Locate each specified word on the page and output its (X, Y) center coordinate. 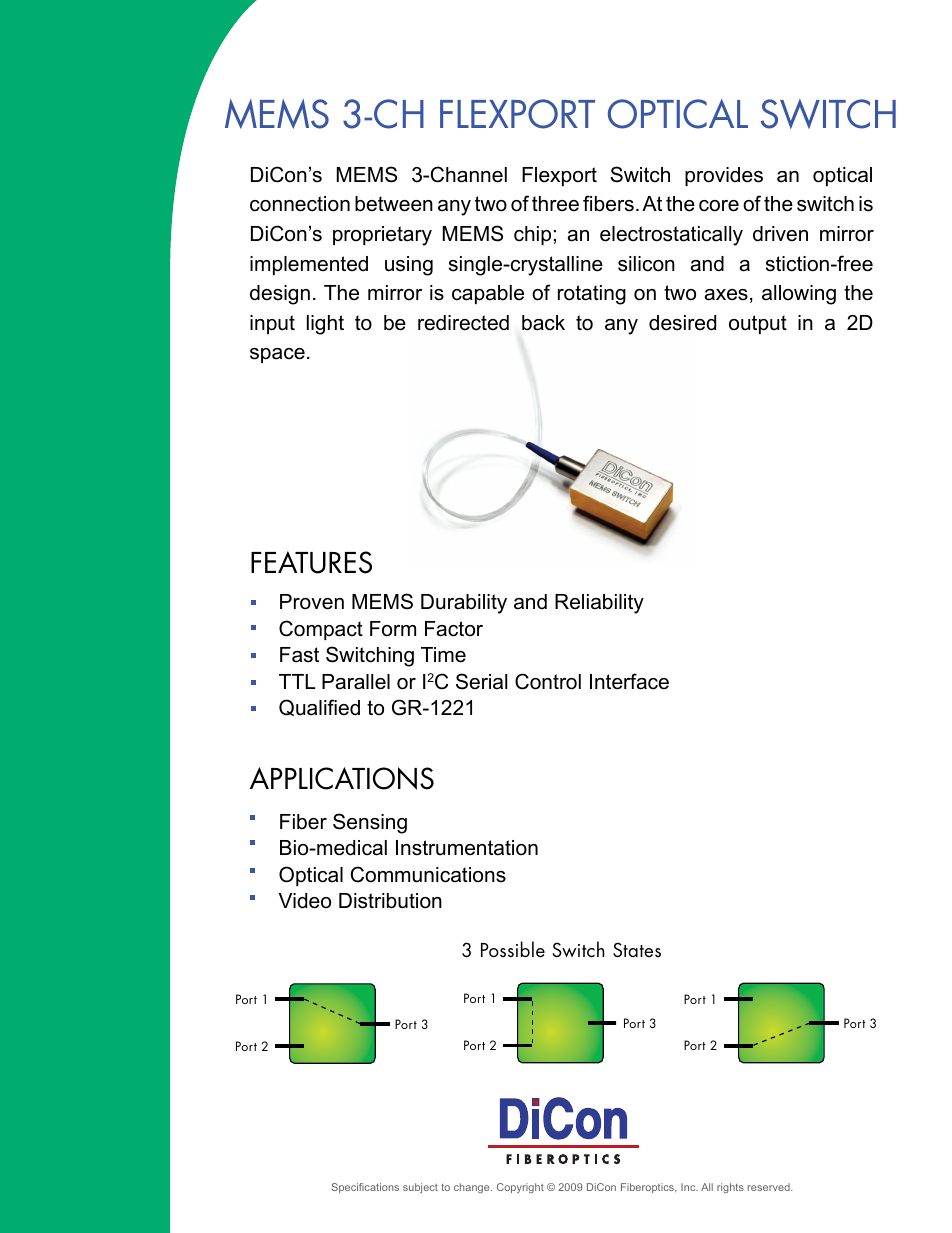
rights (730, 1188)
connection (300, 204)
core (719, 206)
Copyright (520, 1188)
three (555, 204)
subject (420, 1188)
